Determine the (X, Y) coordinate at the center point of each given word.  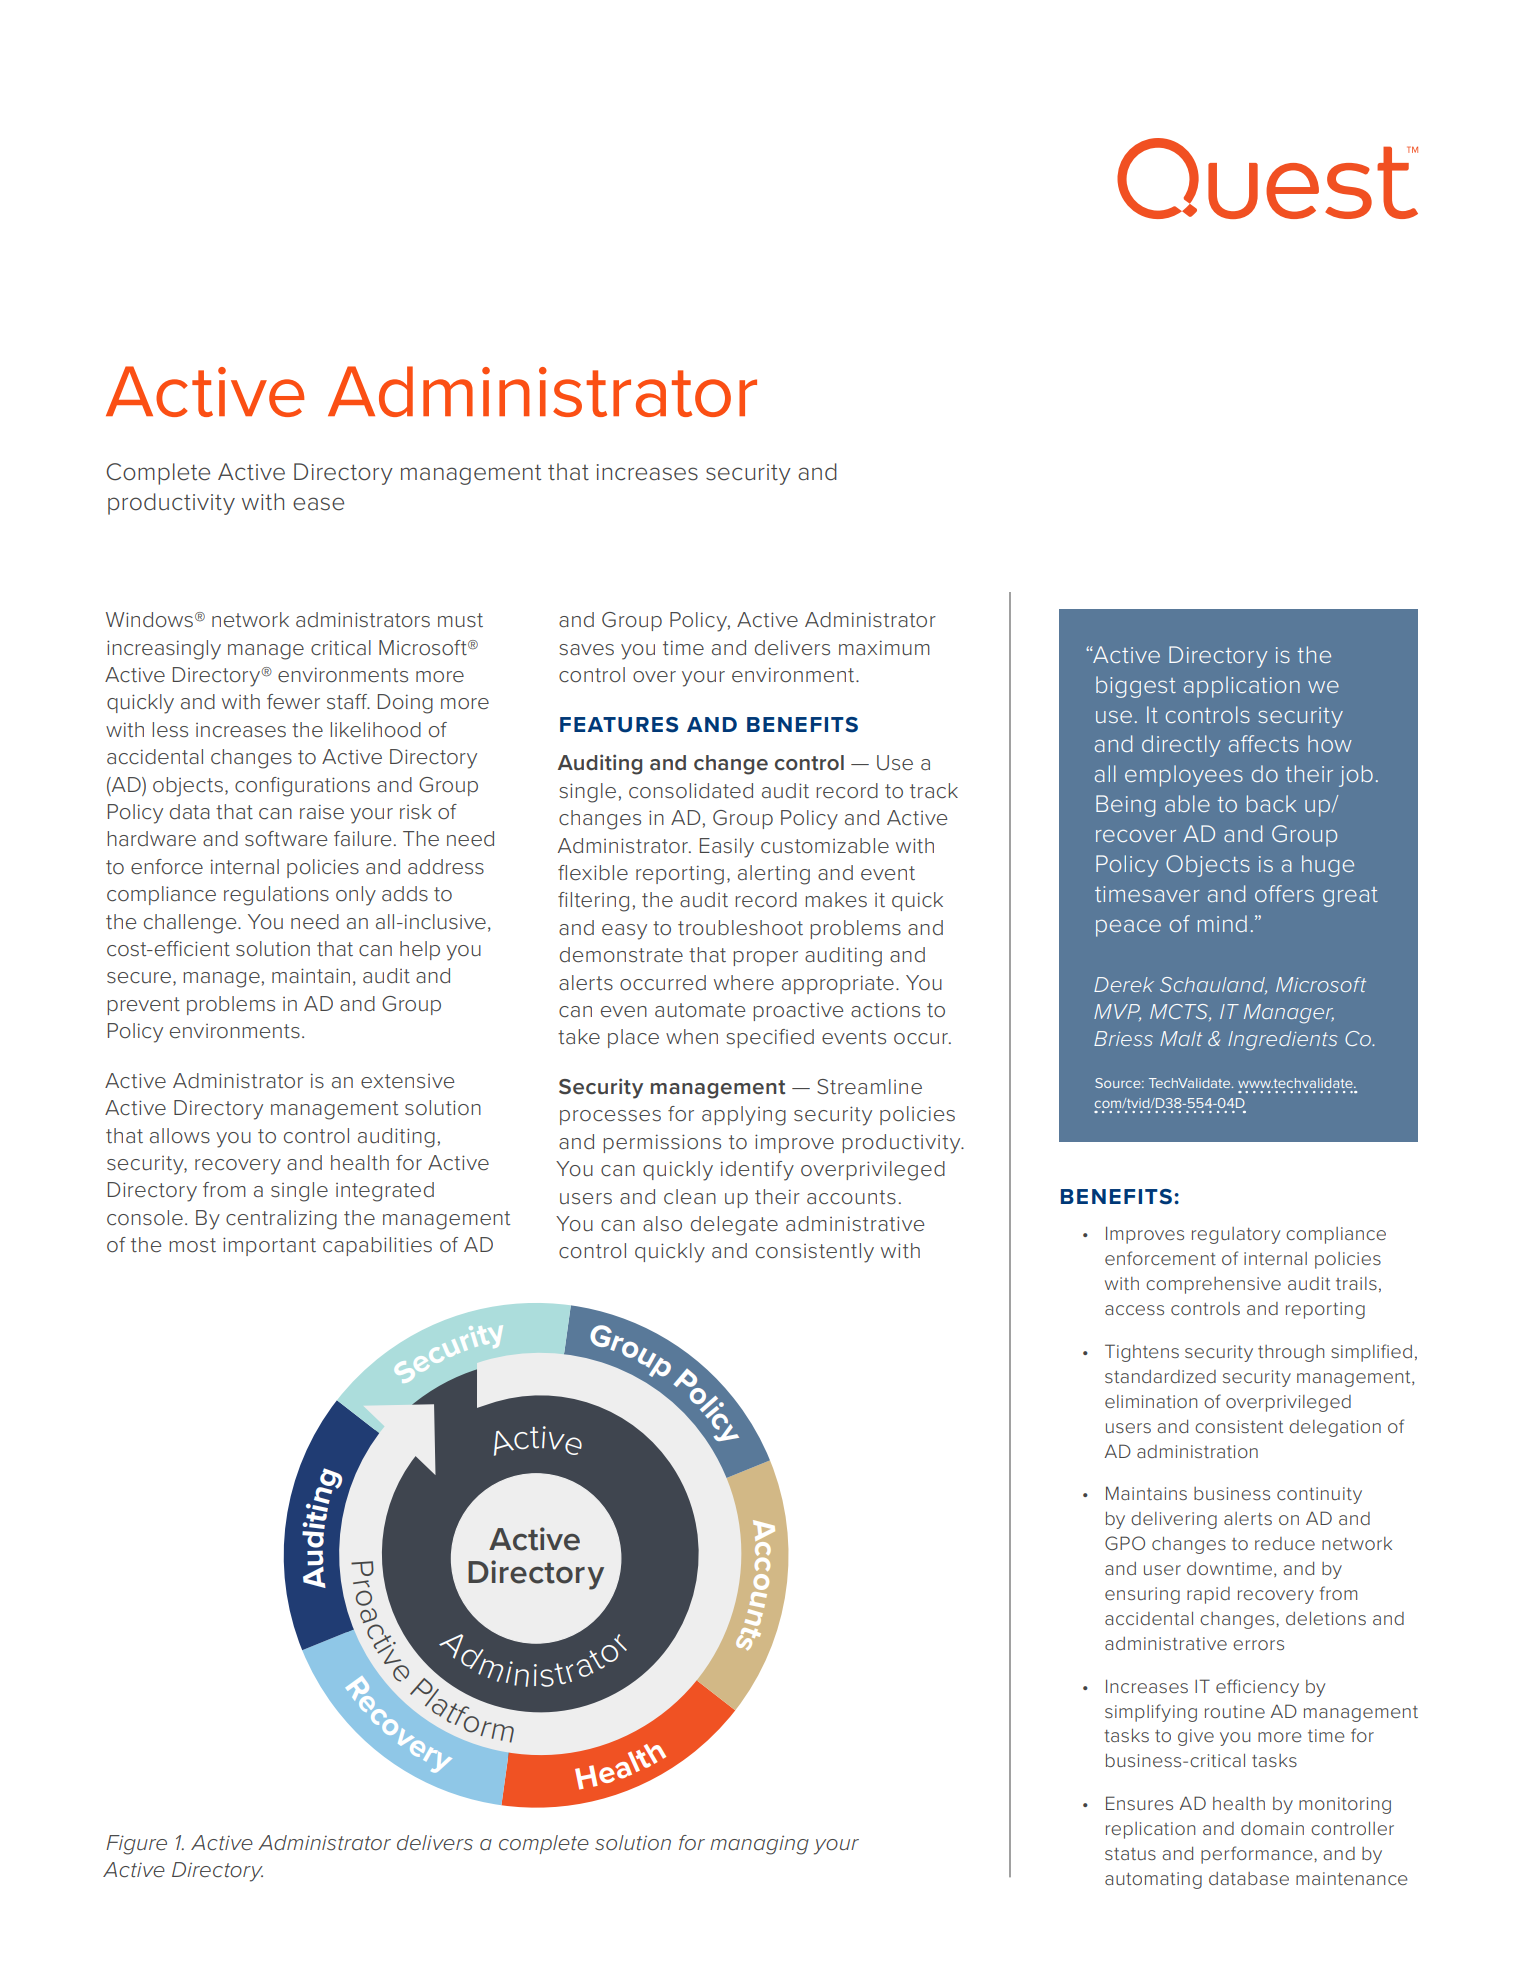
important (269, 1246)
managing (759, 1845)
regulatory (1236, 1235)
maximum (884, 647)
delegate (734, 1226)
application (1242, 687)
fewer (293, 702)
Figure (136, 1845)
